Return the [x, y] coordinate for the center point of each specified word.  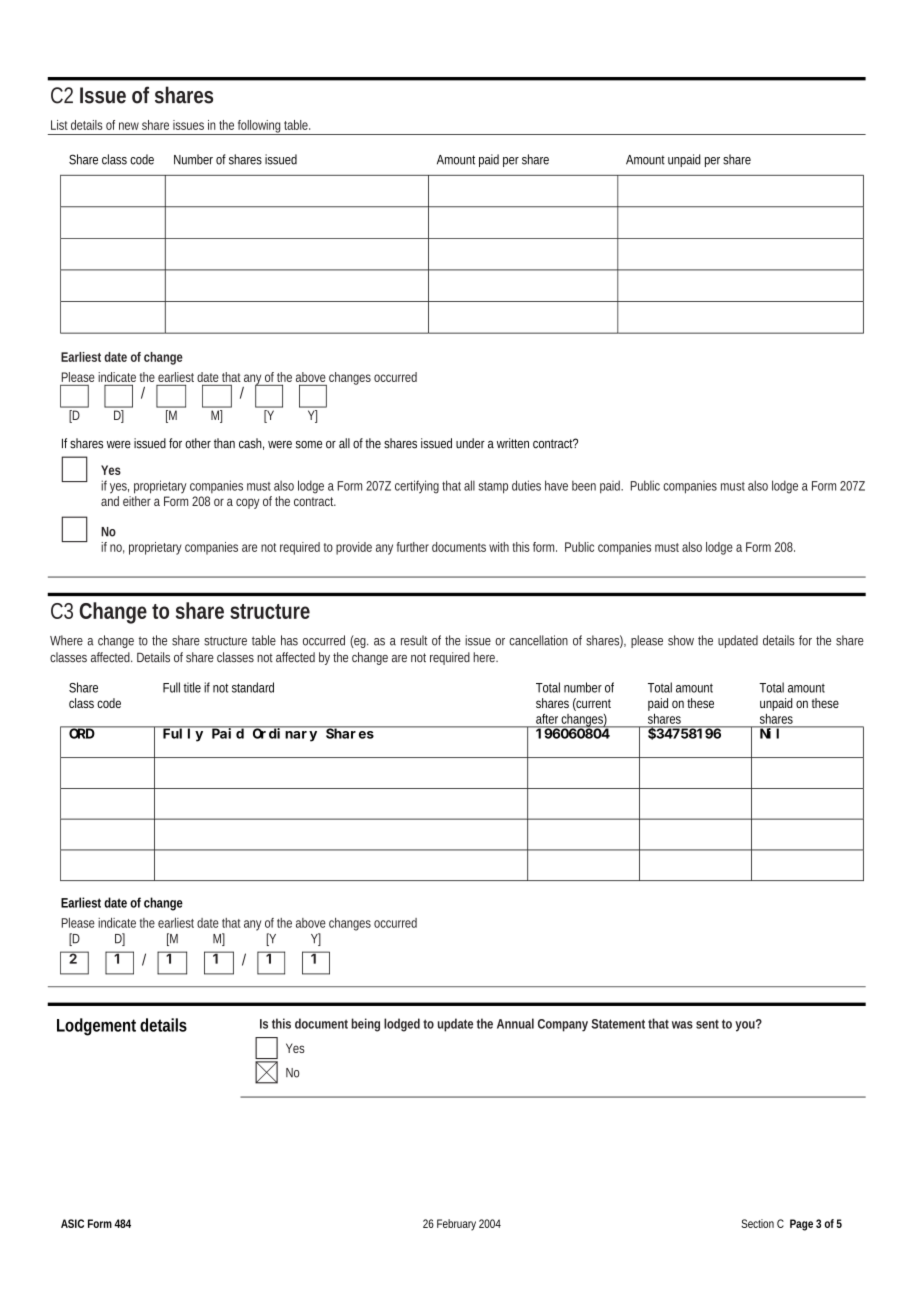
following [258, 127]
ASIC [72, 1223]
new [129, 126]
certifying [417, 487]
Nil [771, 733]
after [547, 719]
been [584, 485]
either [137, 501]
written [513, 443]
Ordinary [285, 734]
